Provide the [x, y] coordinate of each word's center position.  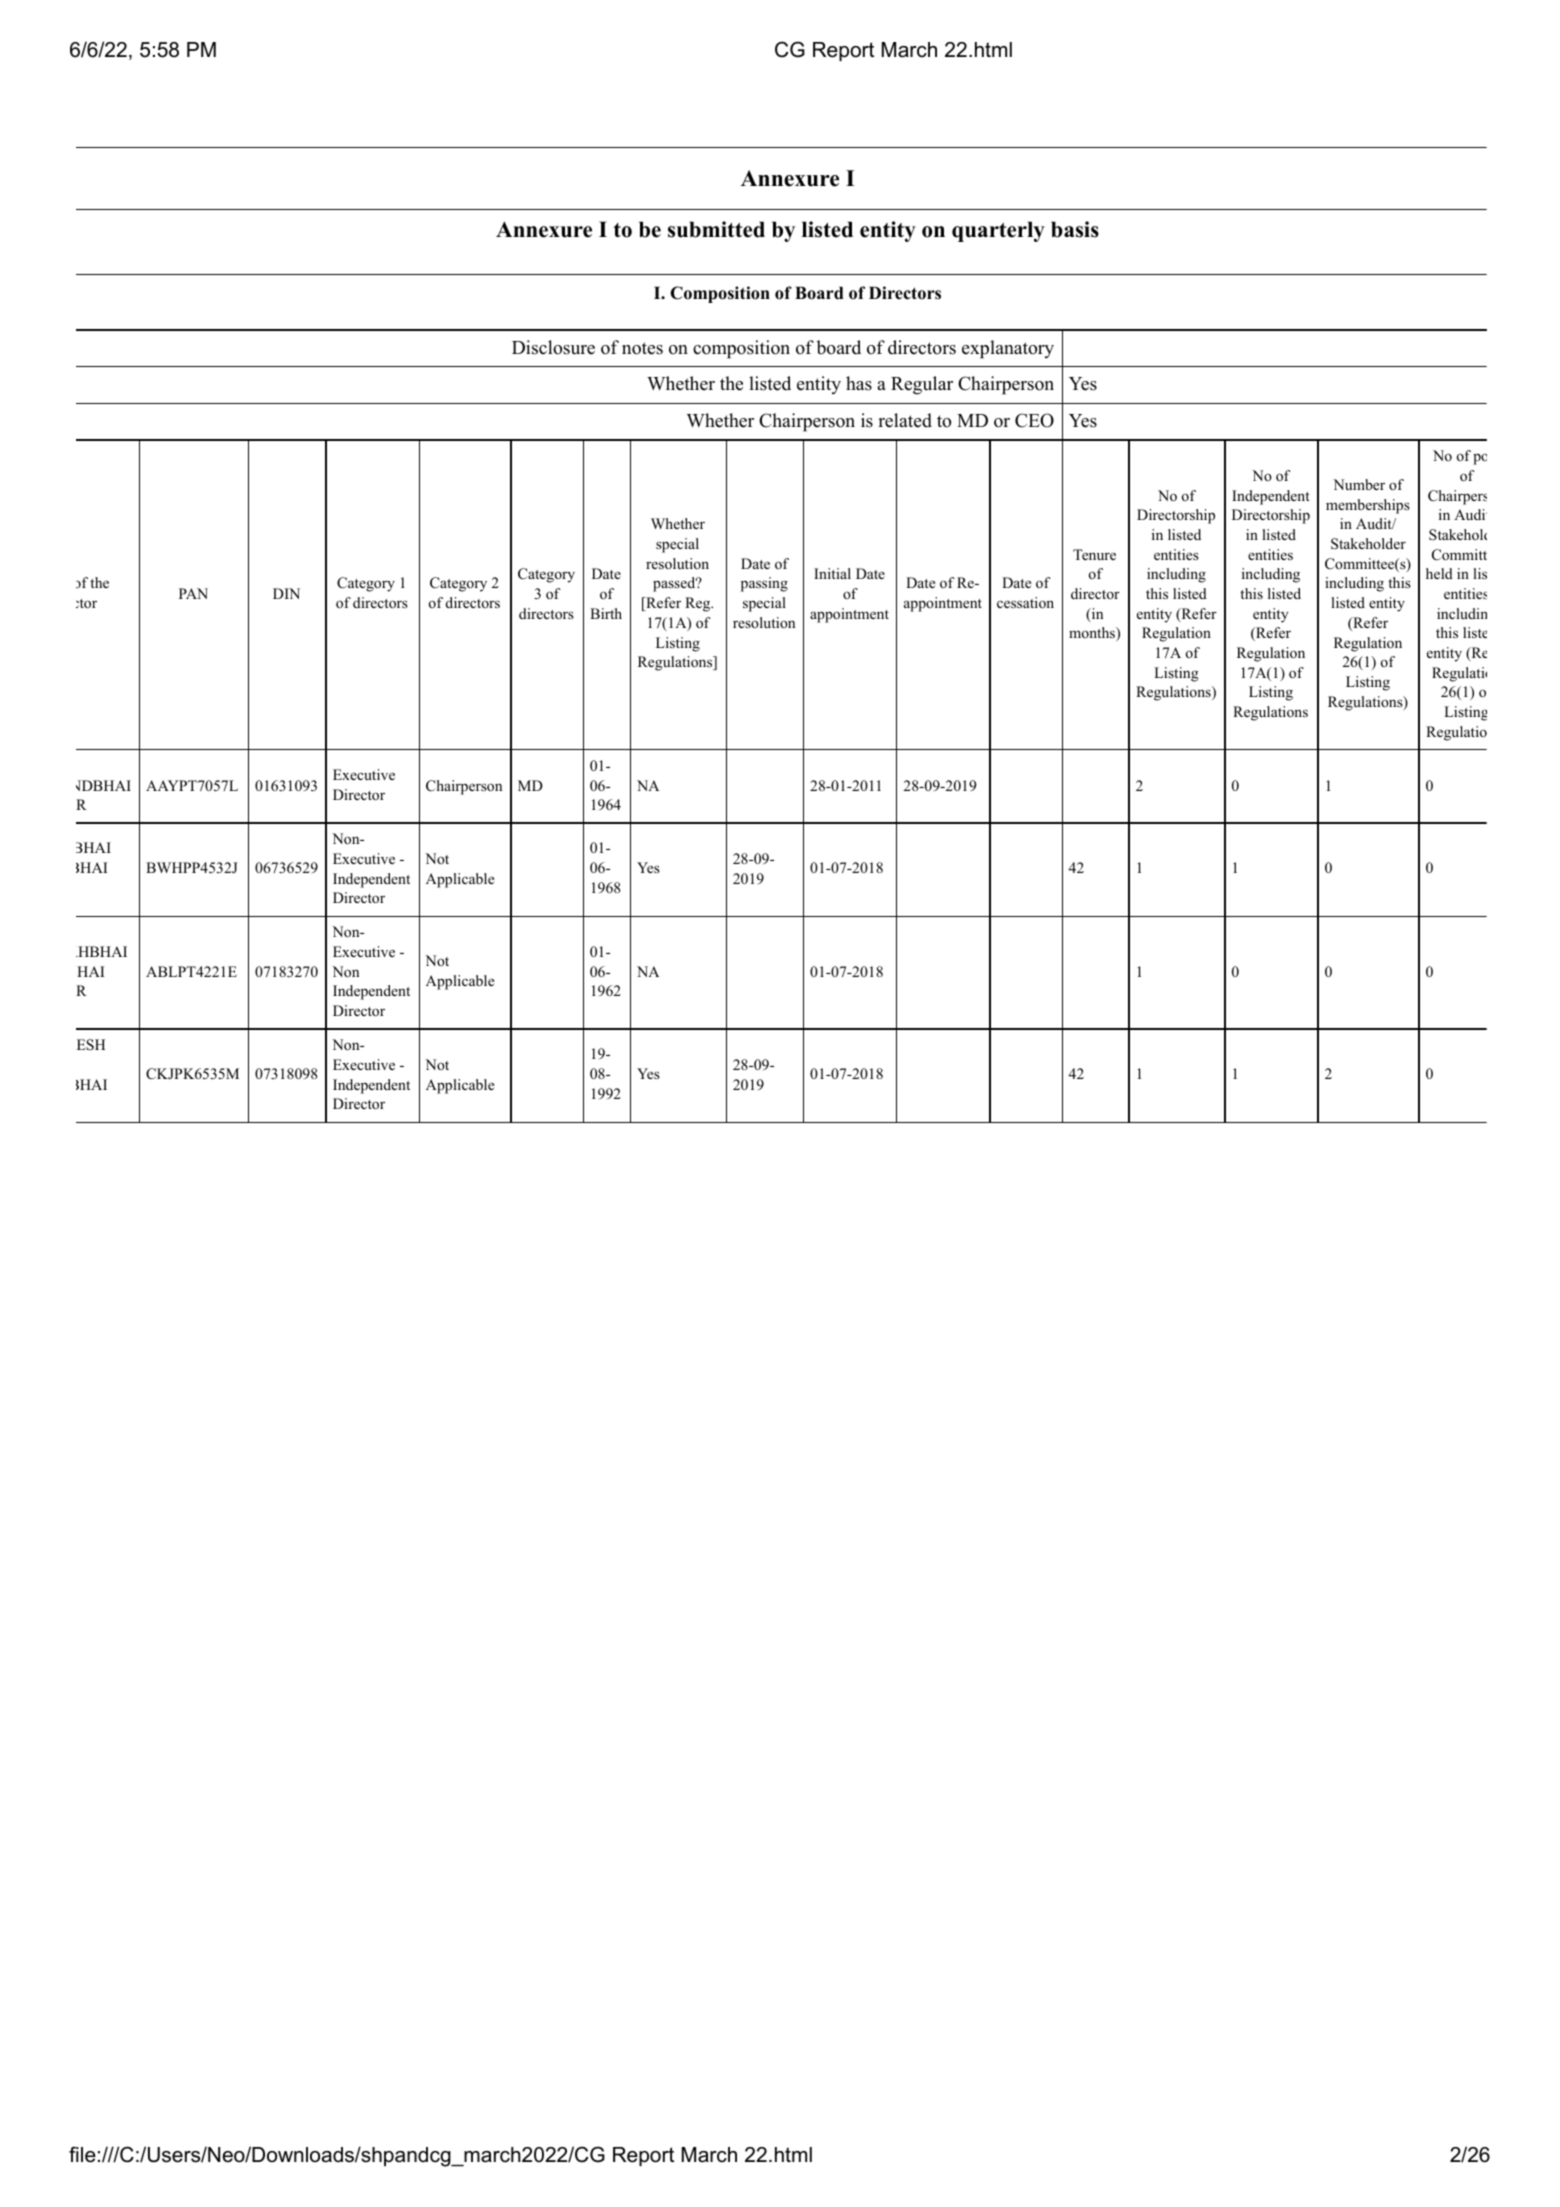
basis [1075, 229]
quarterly [998, 231]
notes [642, 348]
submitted [716, 229]
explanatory [1008, 349]
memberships [1368, 506]
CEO [1034, 420]
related [905, 420]
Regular [922, 385]
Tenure [1094, 554]
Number [1359, 484]
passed [675, 584]
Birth [606, 613]
